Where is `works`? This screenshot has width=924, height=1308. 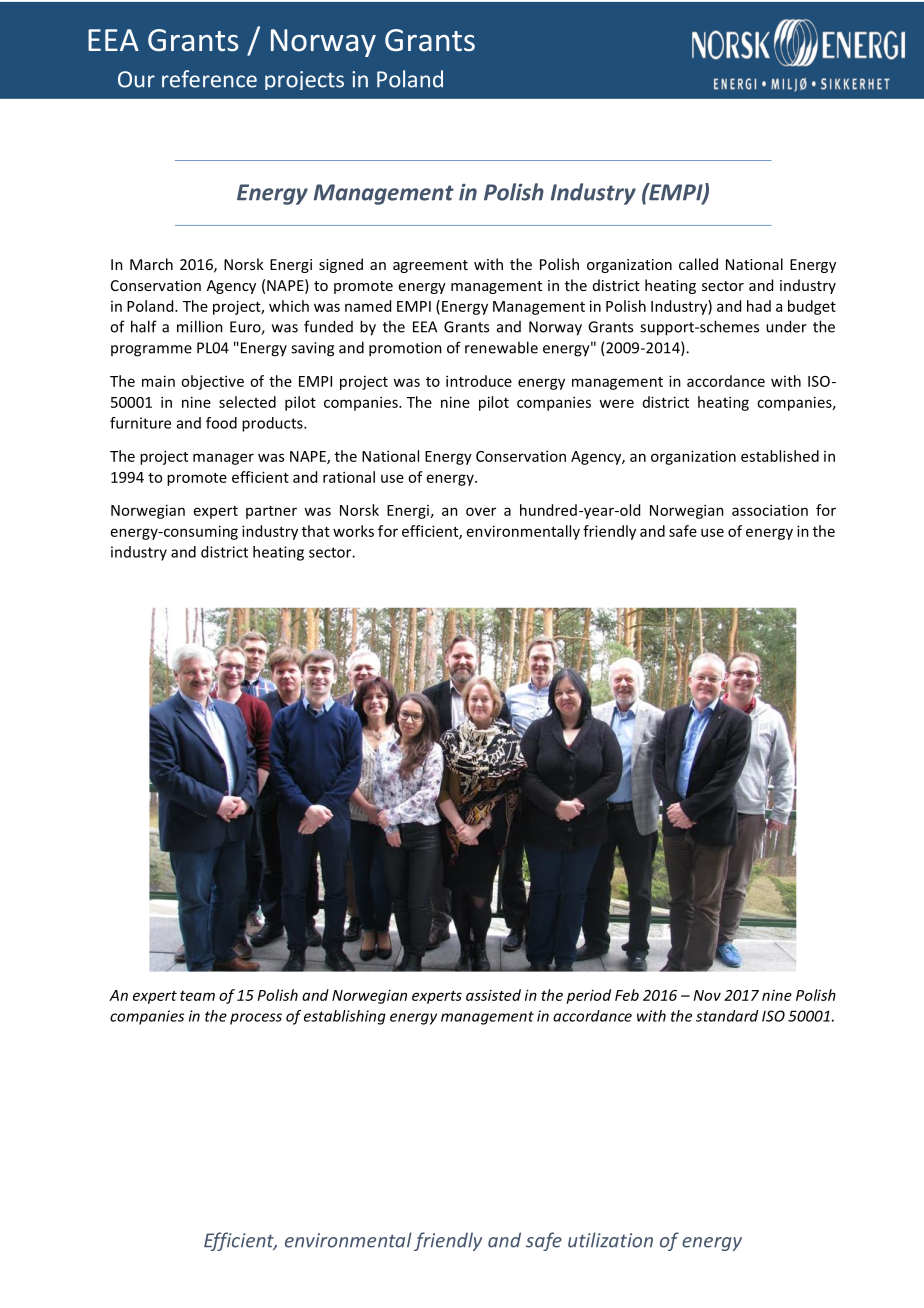
works is located at coordinates (353, 531).
